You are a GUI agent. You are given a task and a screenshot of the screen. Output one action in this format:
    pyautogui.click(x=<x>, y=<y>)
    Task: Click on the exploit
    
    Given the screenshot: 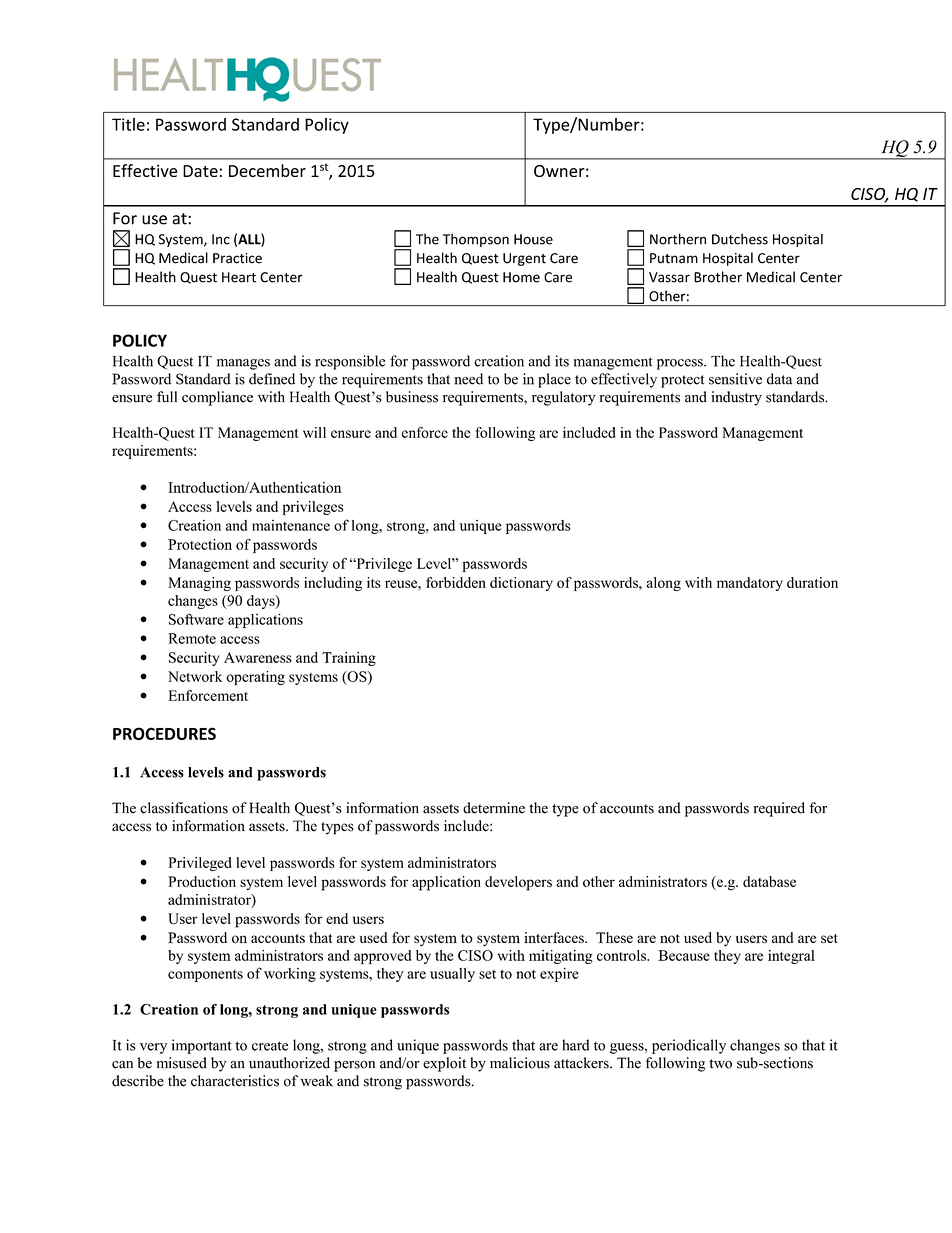 What is the action you would take?
    pyautogui.click(x=444, y=1064)
